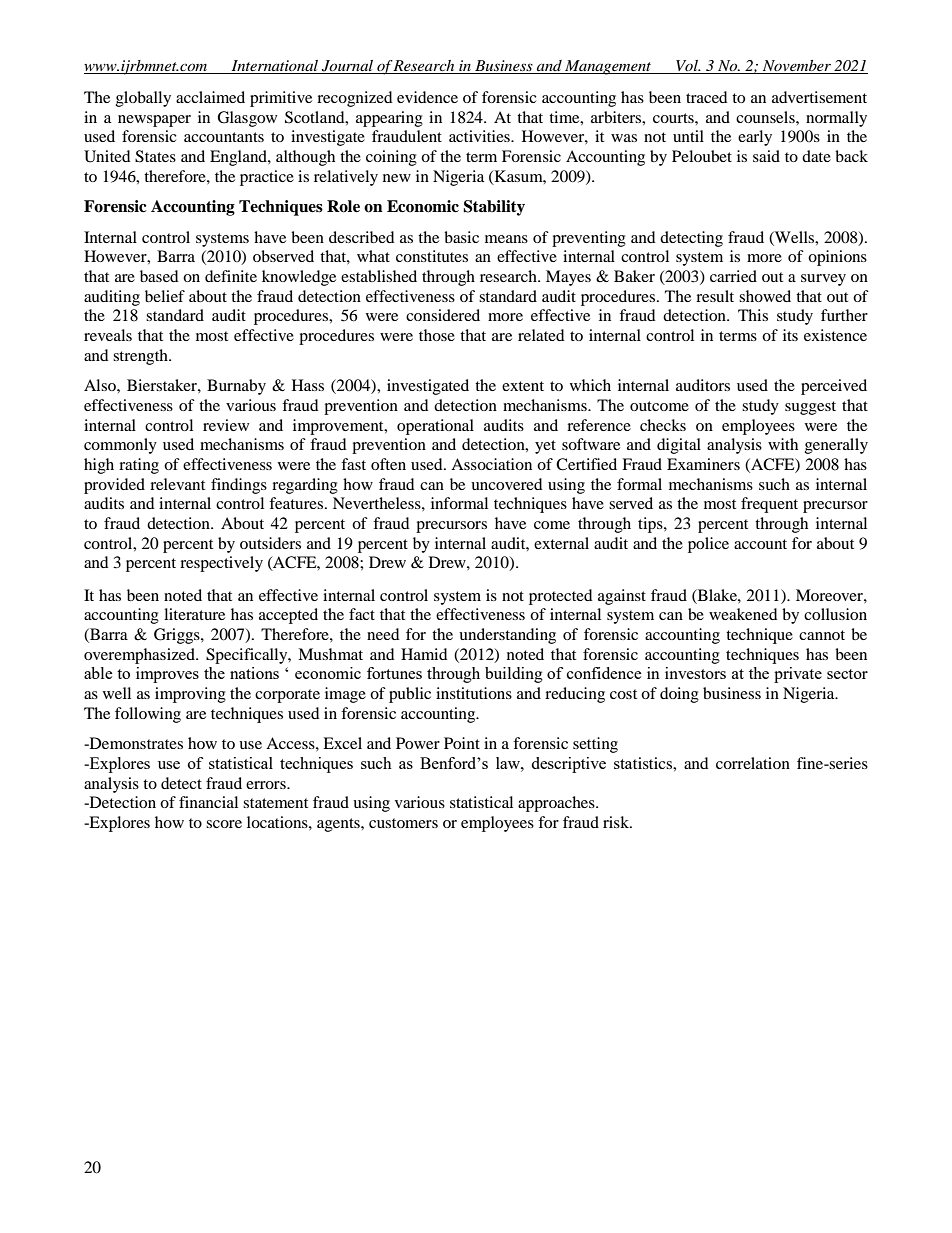 Image resolution: width=952 pixels, height=1233 pixels. Describe the element at coordinates (159, 276) in the document. I see `based` at that location.
